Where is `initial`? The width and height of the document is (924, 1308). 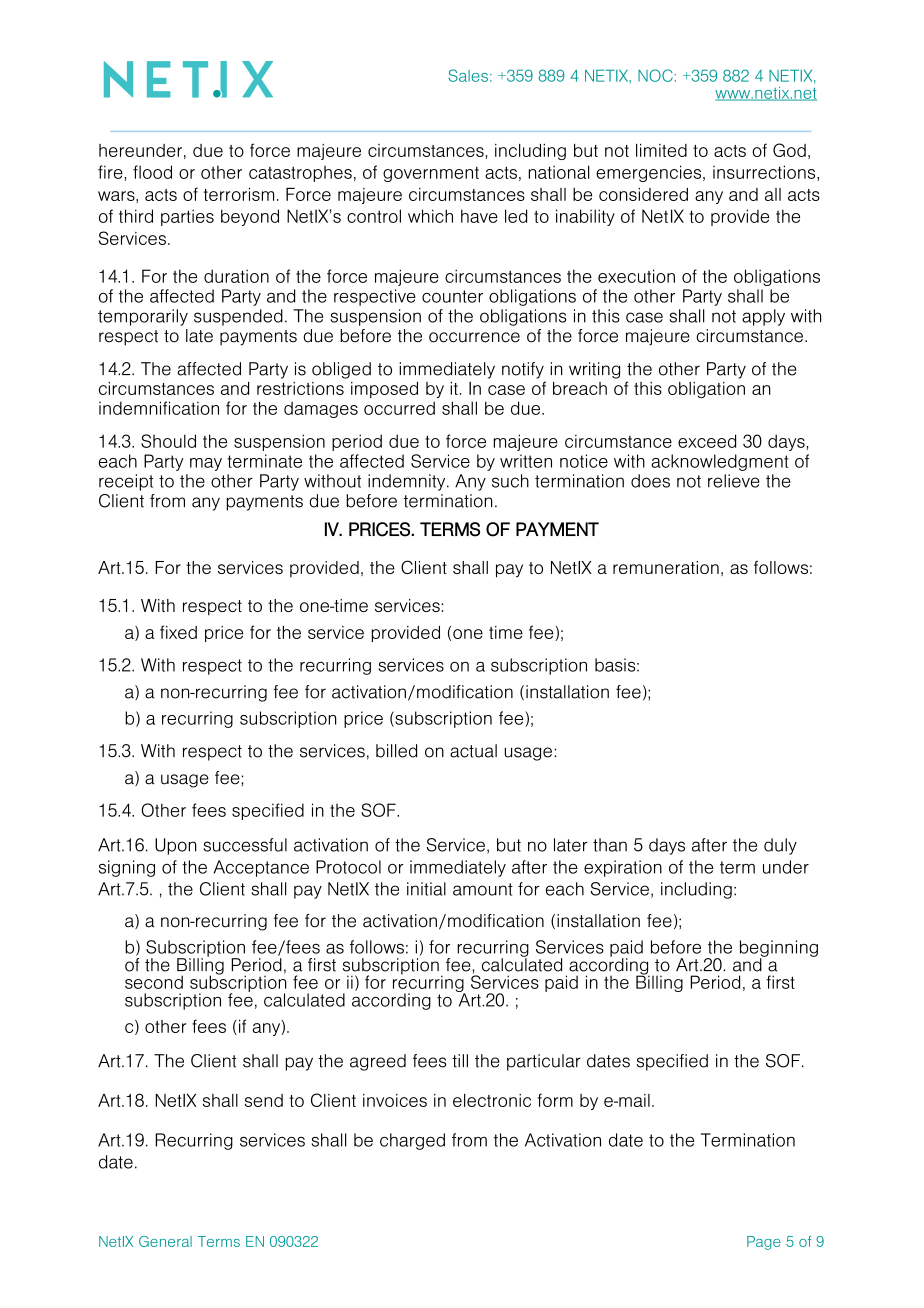 initial is located at coordinates (426, 889).
